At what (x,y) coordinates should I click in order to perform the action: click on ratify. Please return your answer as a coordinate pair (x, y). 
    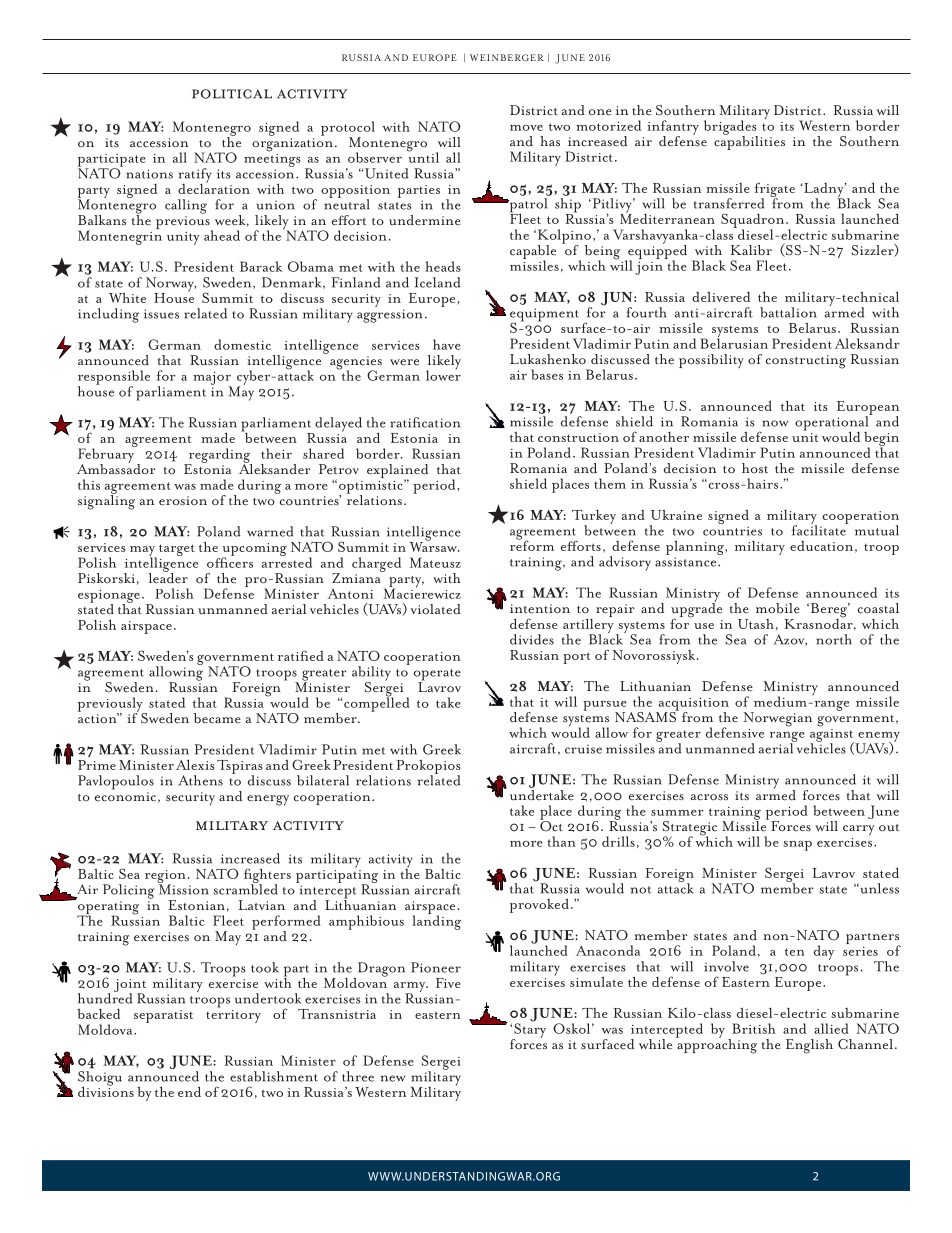
    Looking at the image, I should click on (195, 176).
